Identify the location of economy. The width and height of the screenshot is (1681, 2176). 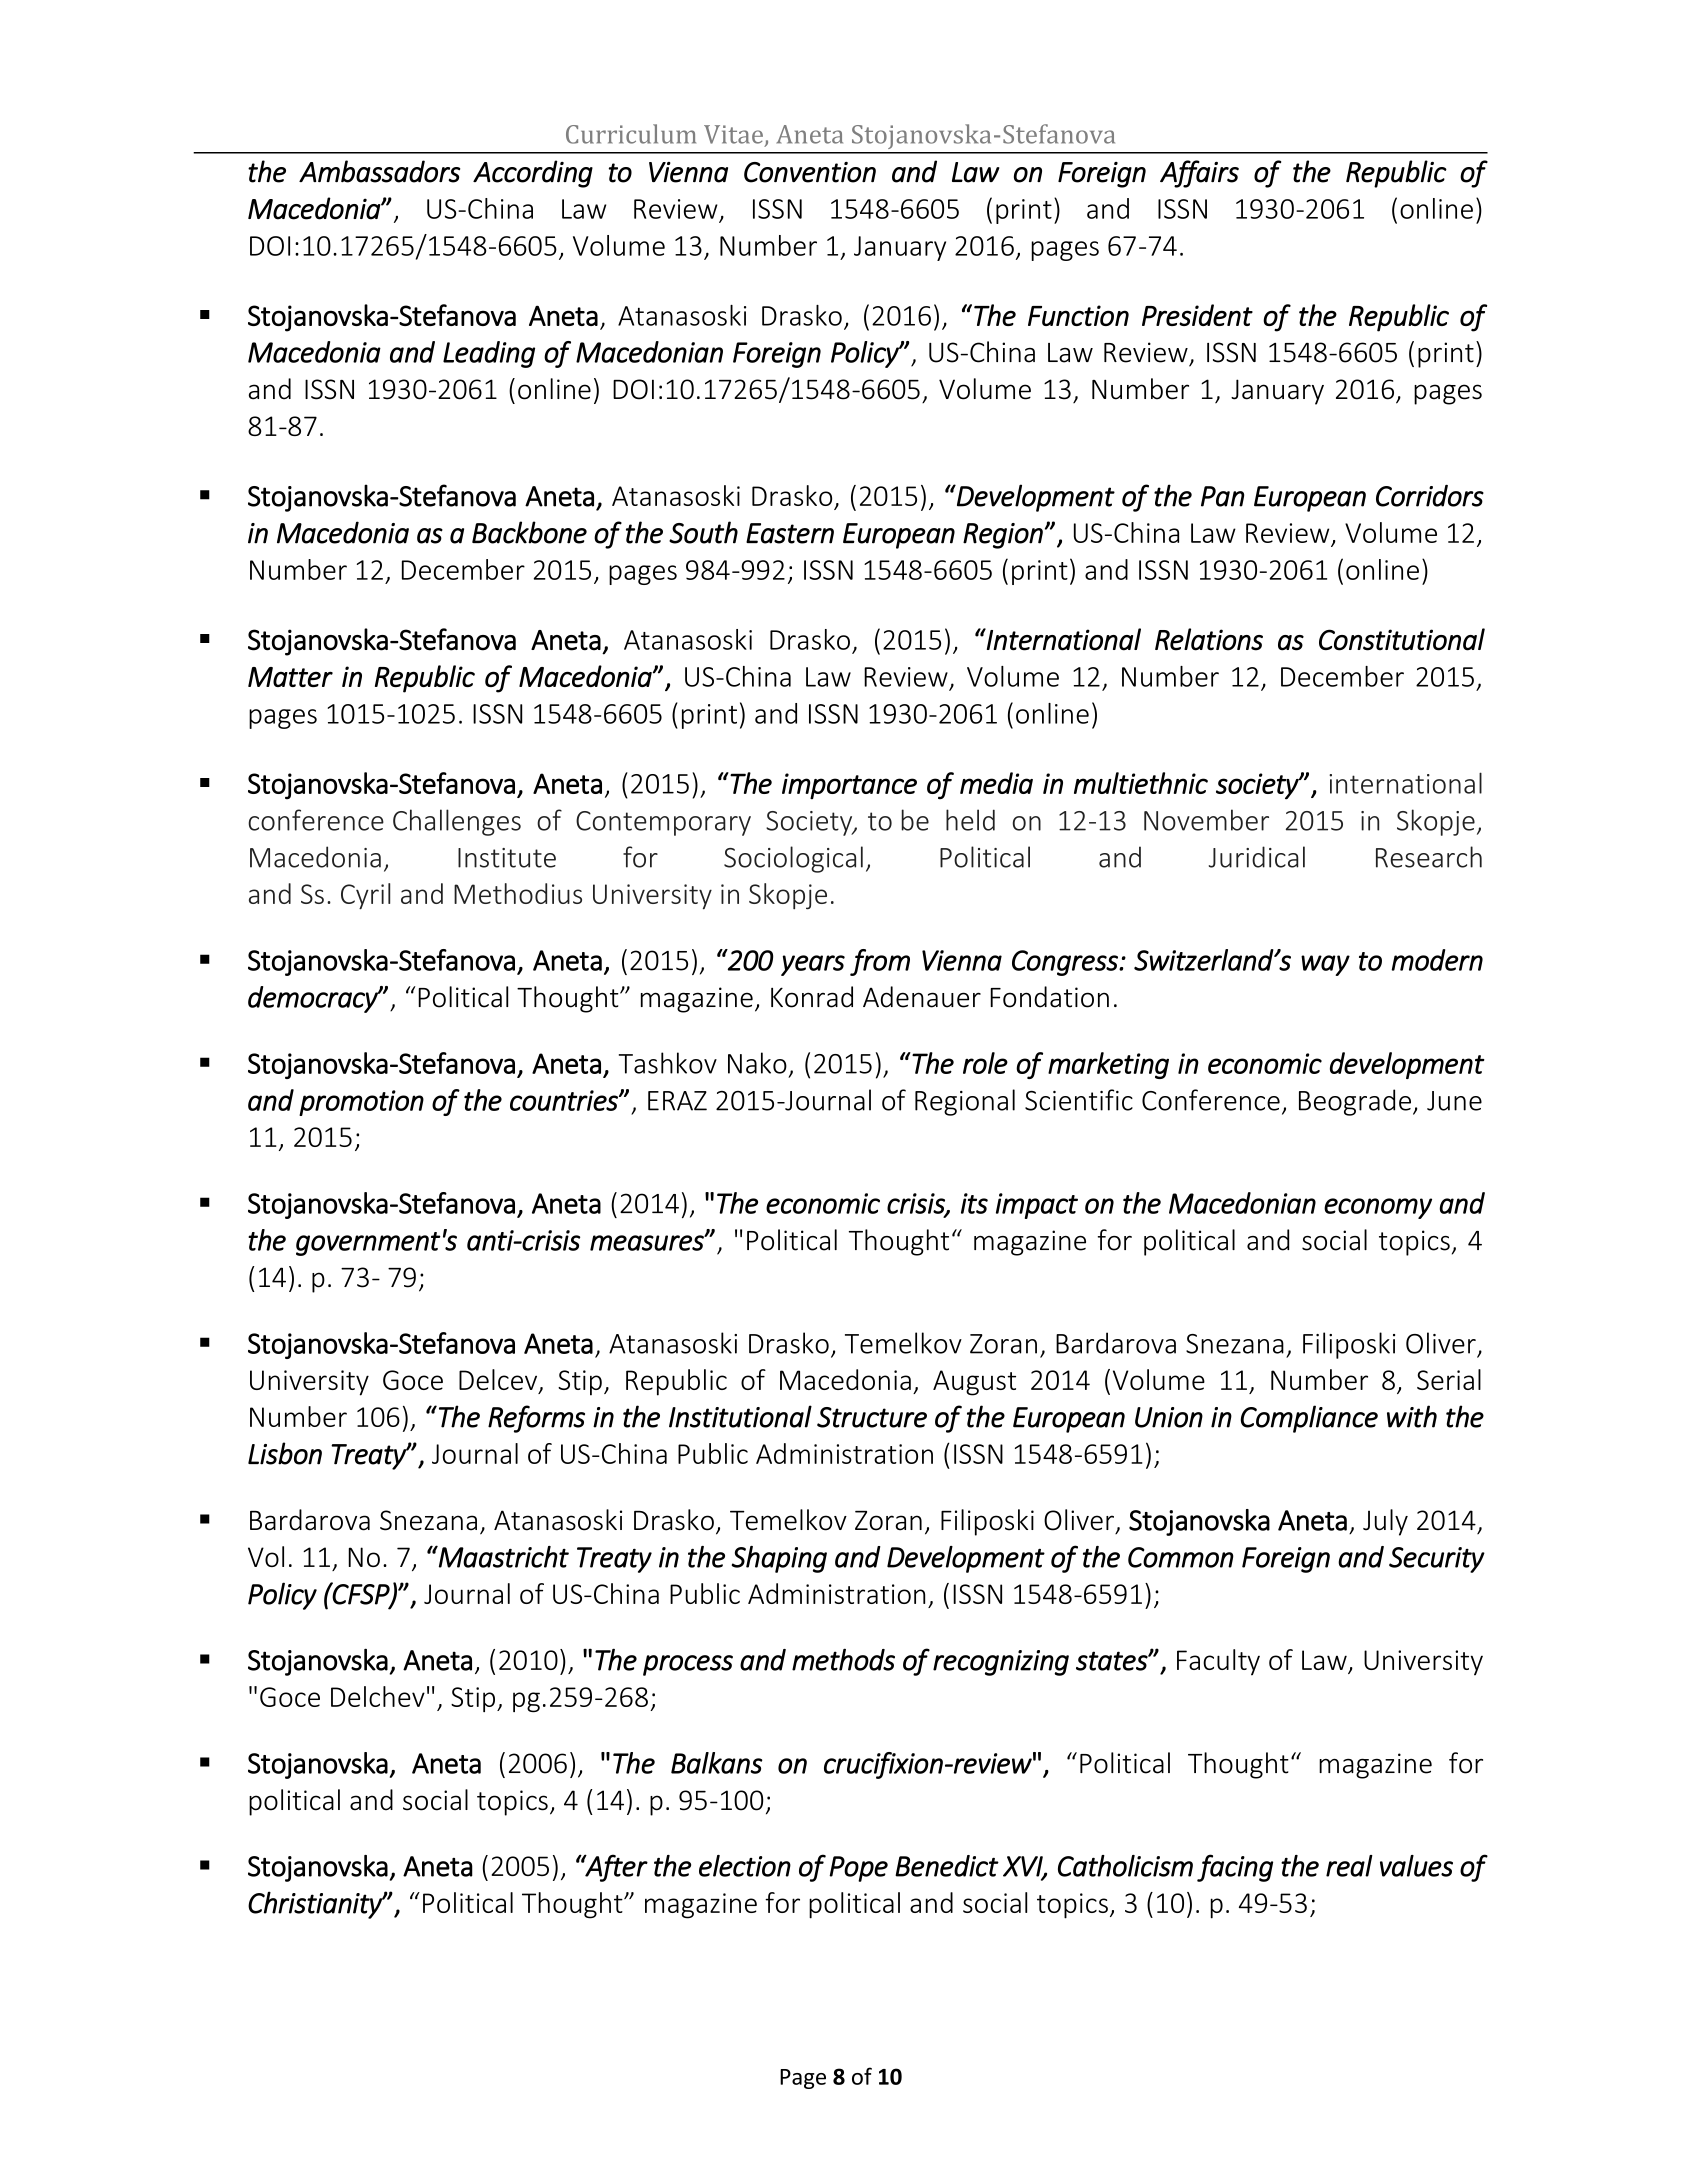
(1378, 1208).
